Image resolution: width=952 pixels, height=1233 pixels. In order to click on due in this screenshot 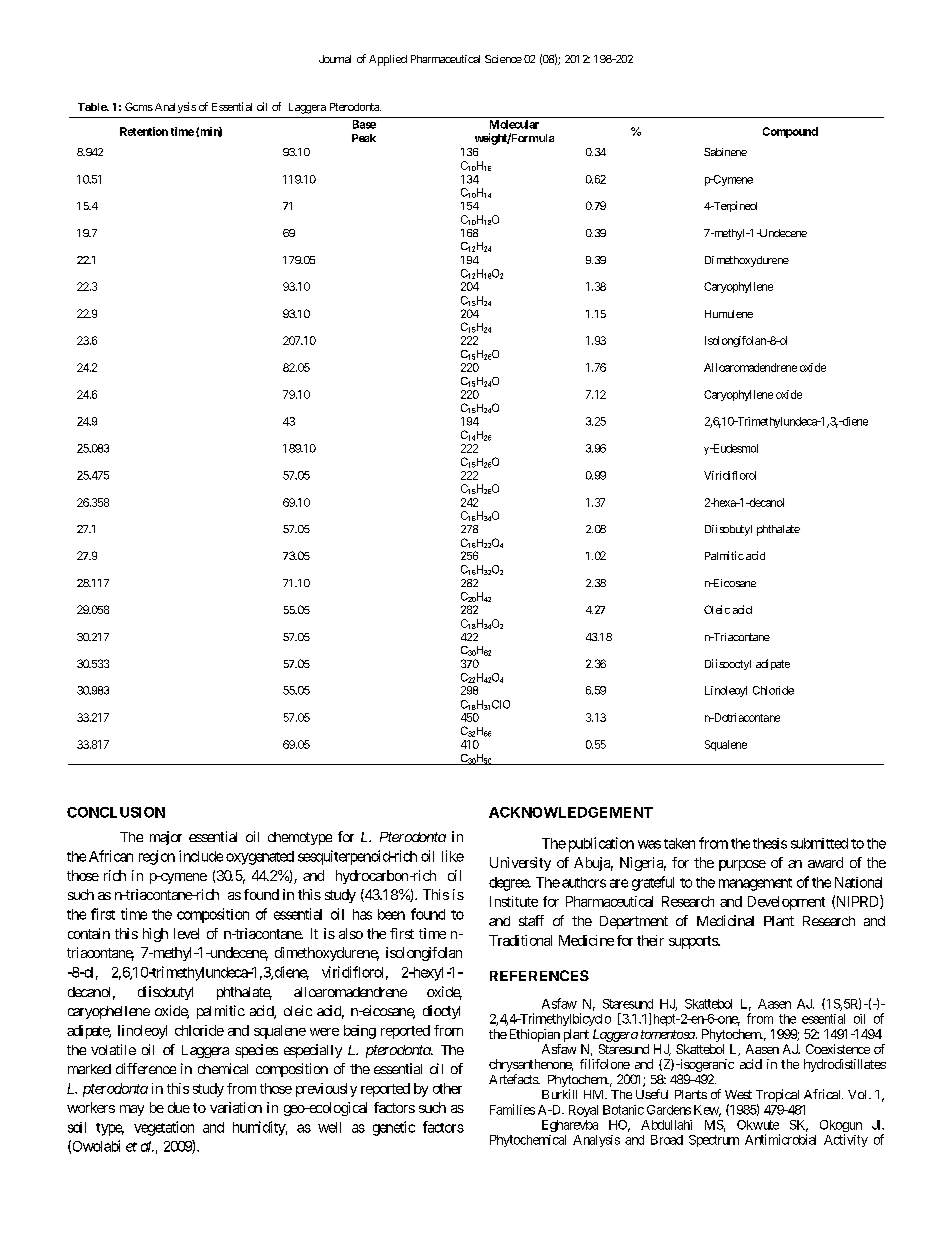, I will do `click(179, 1107)`.
